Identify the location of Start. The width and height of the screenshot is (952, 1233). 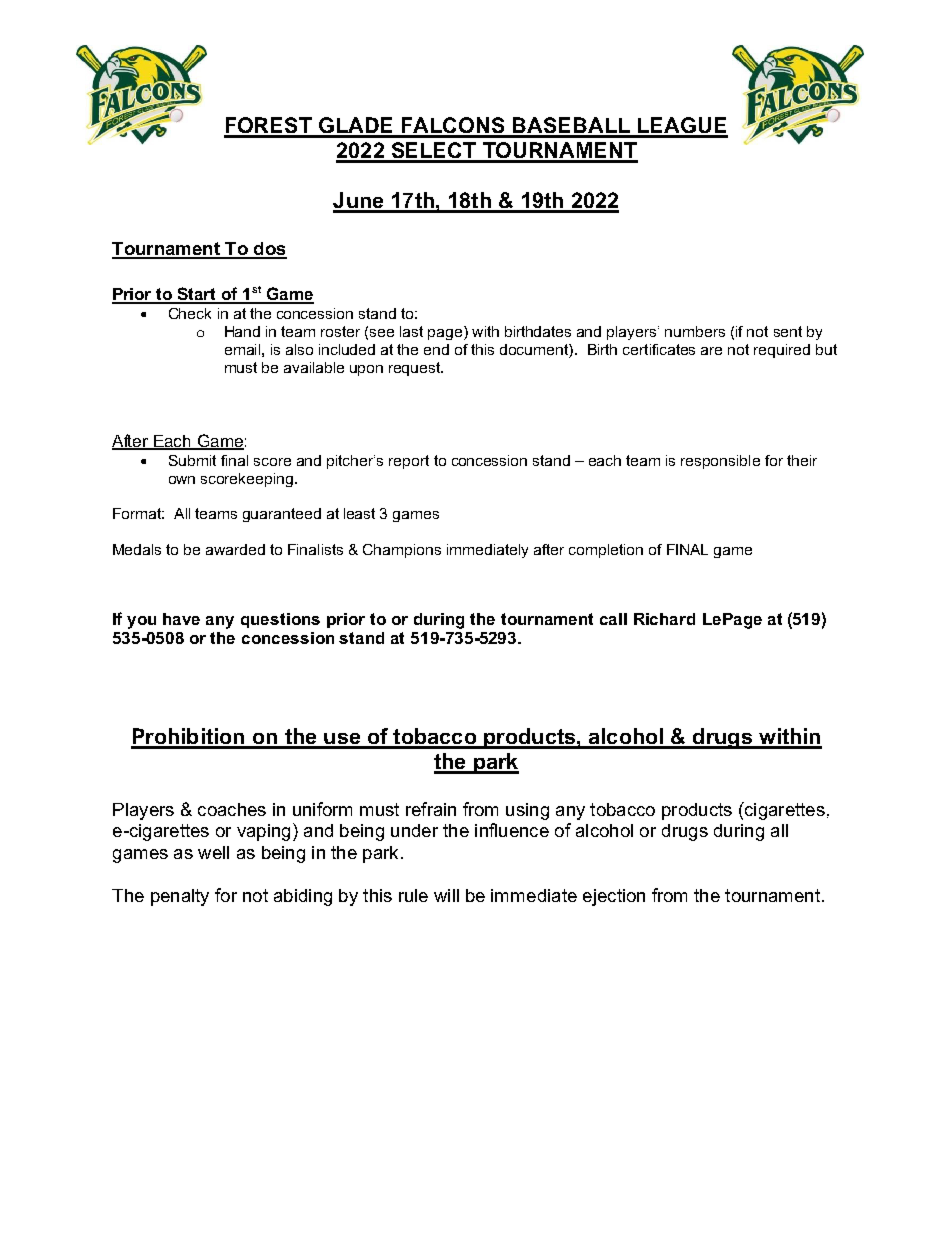
(197, 295).
